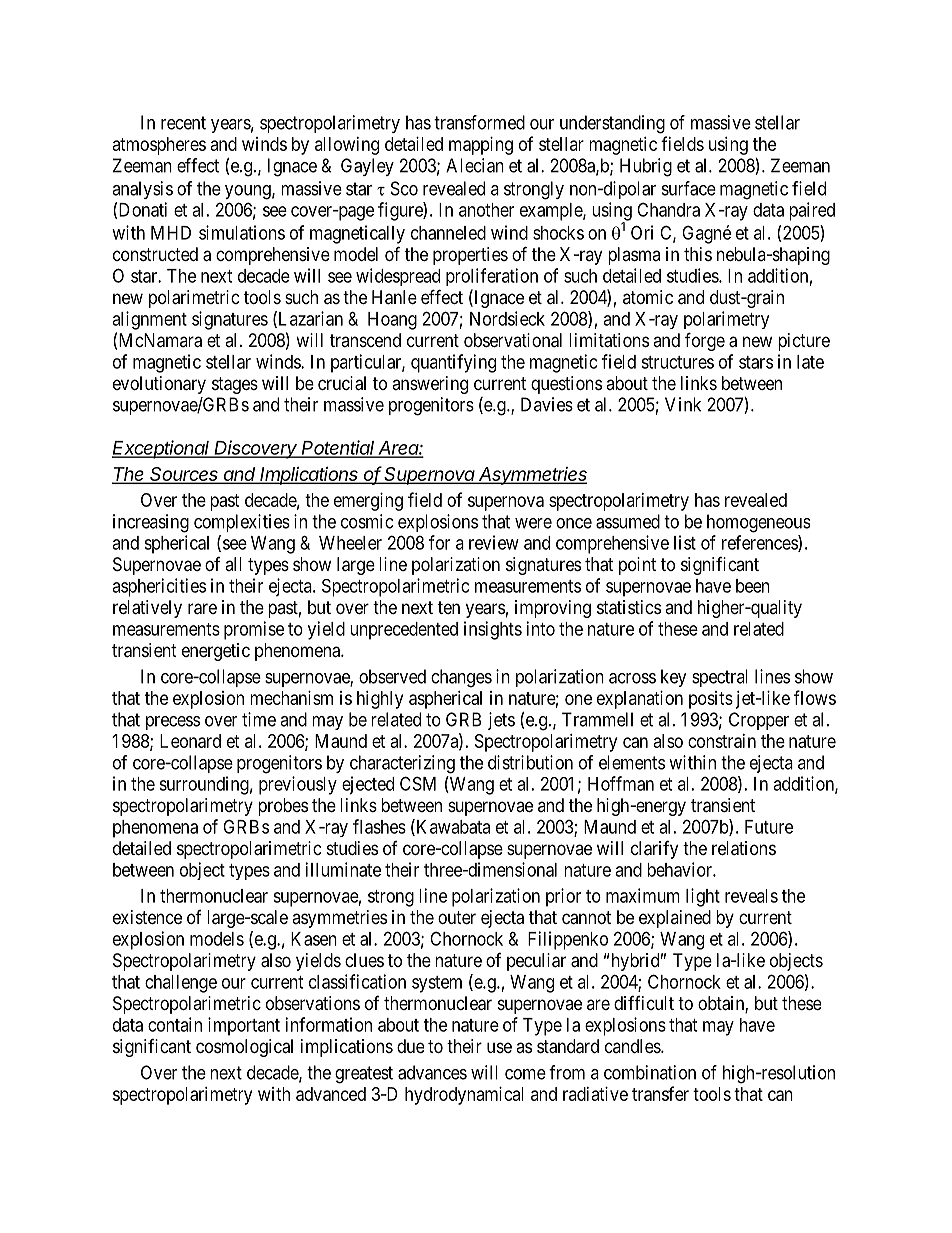  I want to click on stages, so click(235, 385).
